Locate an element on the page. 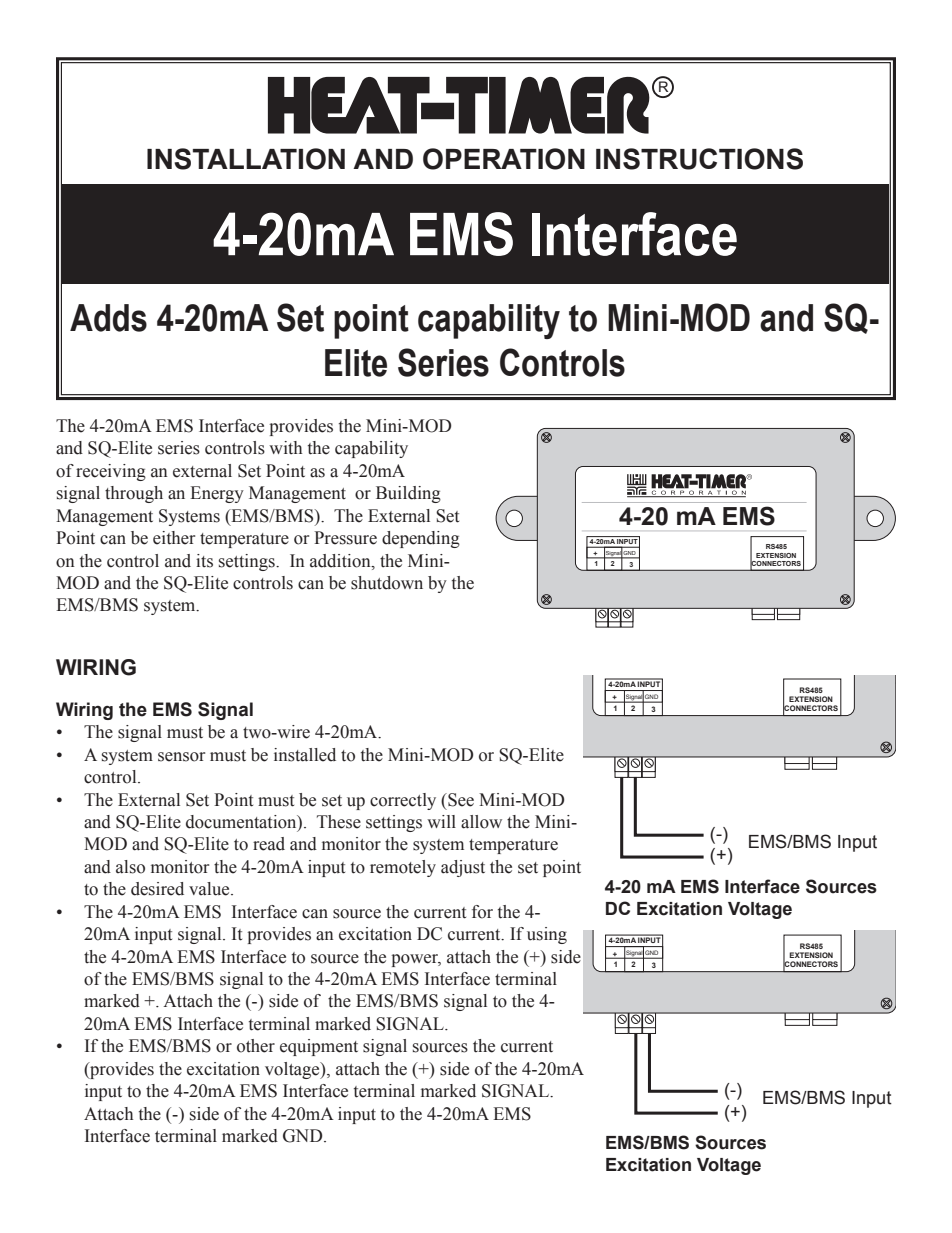 Image resolution: width=952 pixels, height=1233 pixels. shutdown is located at coordinates (387, 583).
